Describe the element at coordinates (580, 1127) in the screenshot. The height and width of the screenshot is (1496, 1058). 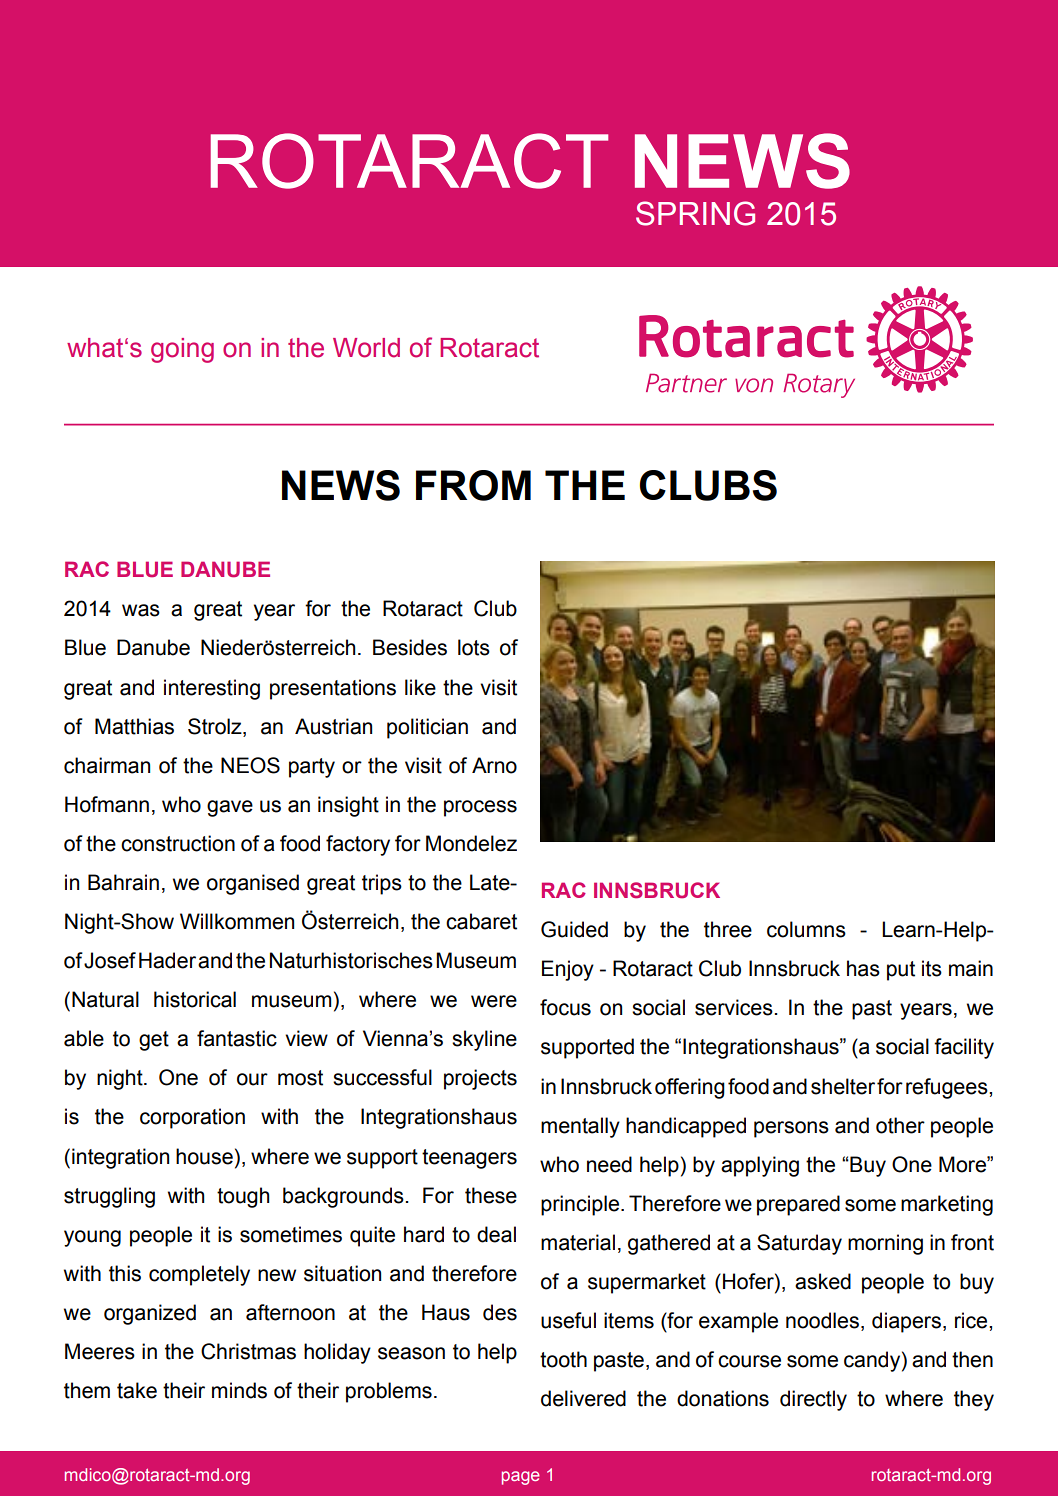
I see `mentally` at that location.
